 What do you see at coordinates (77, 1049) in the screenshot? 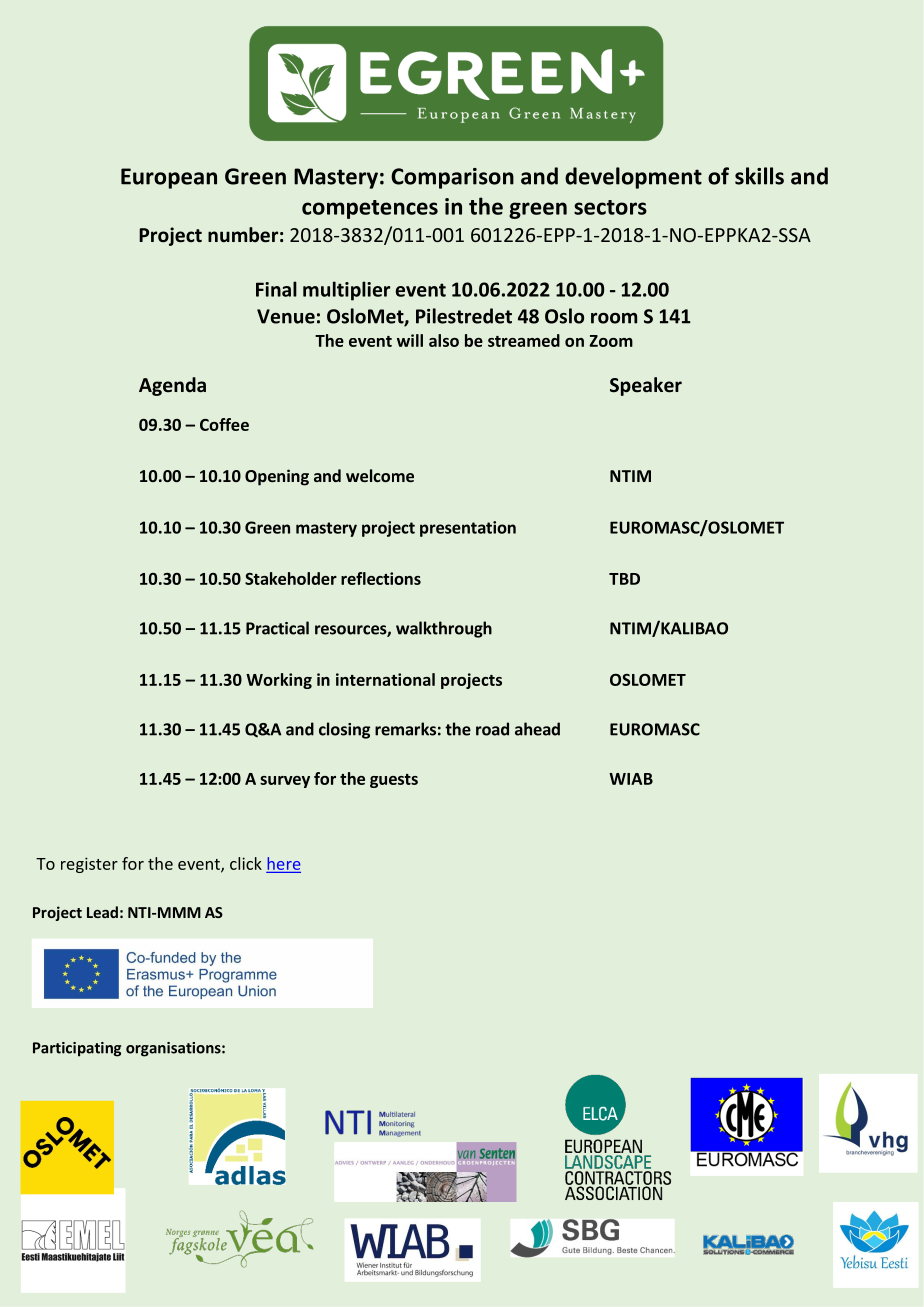
I see `Participating` at bounding box center [77, 1049].
